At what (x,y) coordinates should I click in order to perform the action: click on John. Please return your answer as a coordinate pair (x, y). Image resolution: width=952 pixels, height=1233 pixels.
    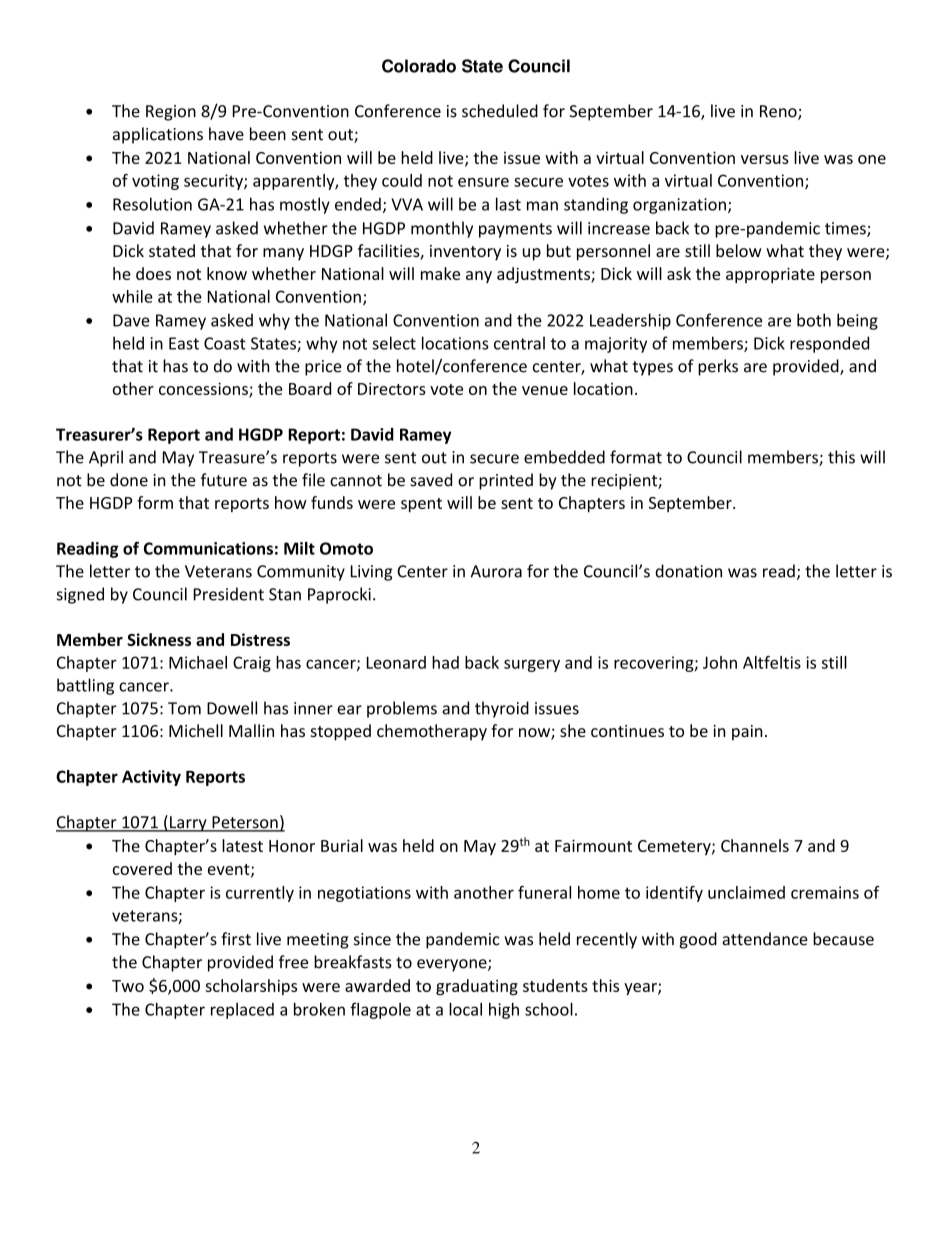
    Looking at the image, I should click on (720, 662).
